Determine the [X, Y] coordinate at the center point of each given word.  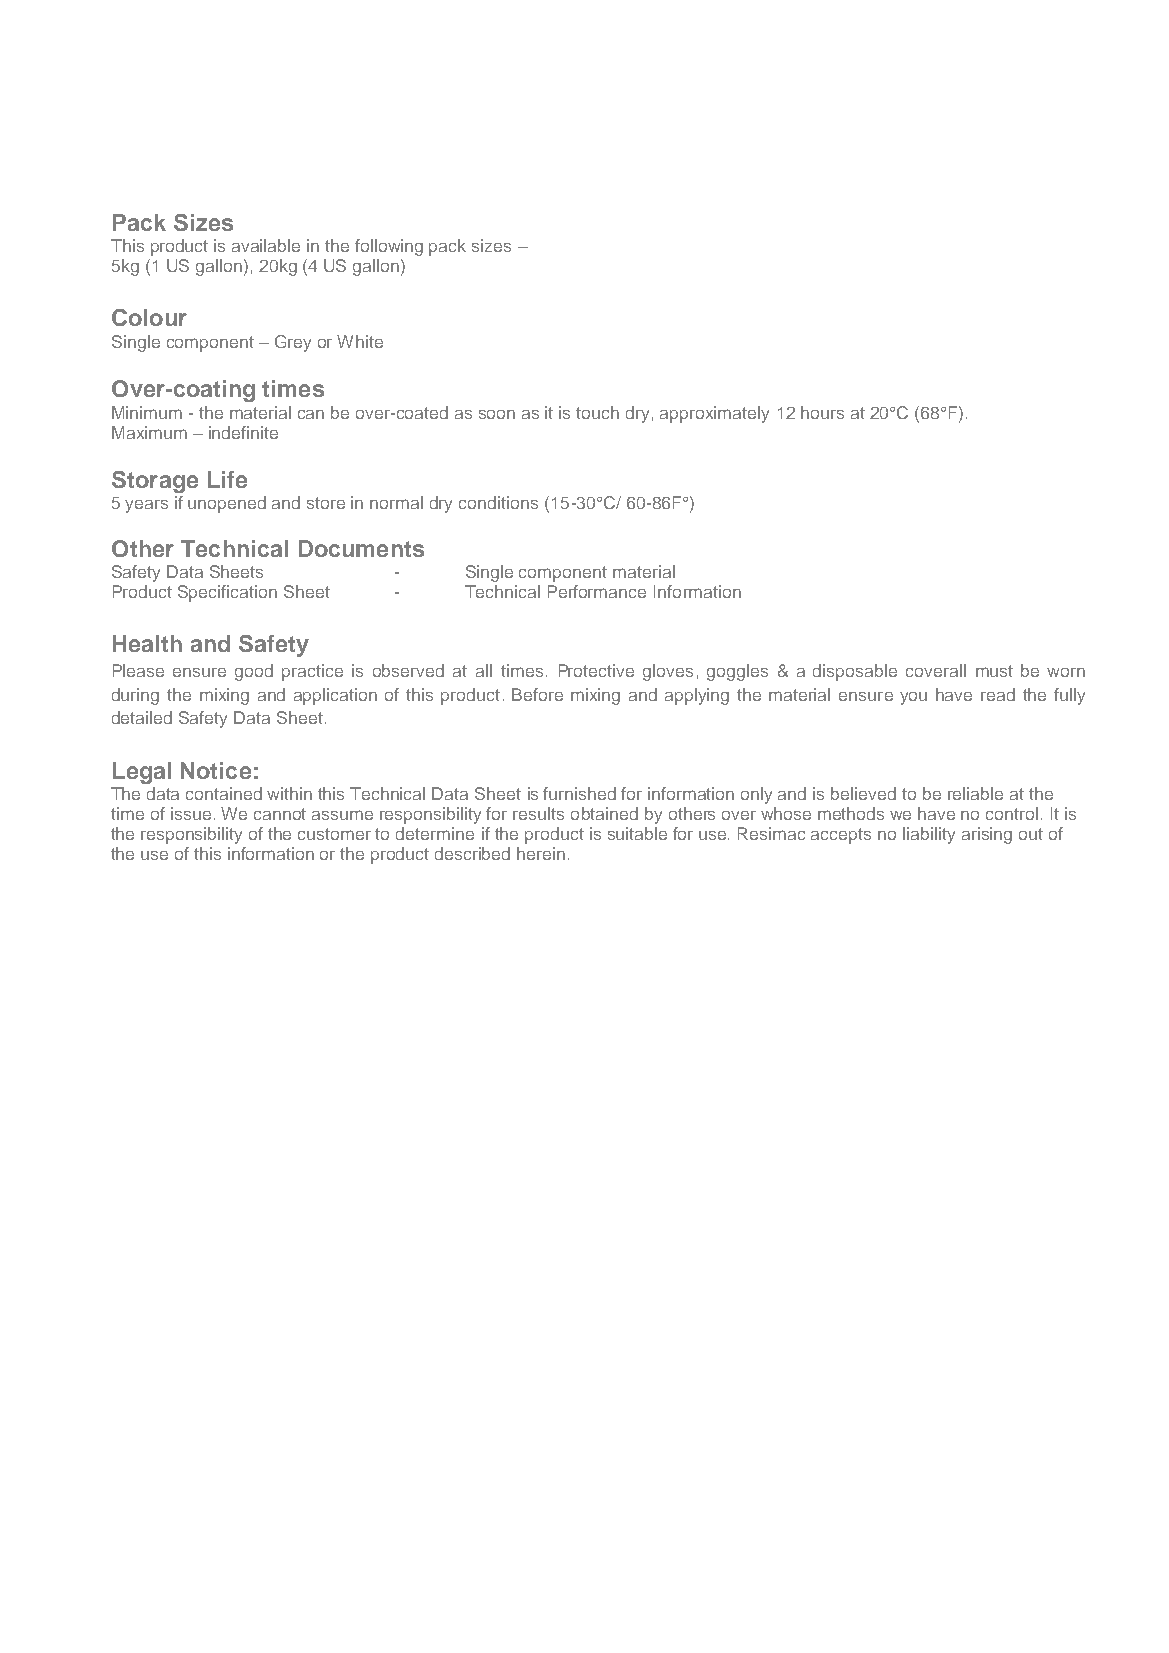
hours [822, 412]
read [998, 694]
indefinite [243, 432]
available [266, 245]
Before [537, 694]
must [994, 671]
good [254, 672]
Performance [597, 591]
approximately [714, 414]
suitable [637, 833]
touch [597, 412]
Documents [361, 548]
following [389, 247]
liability [929, 835]
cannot [280, 814]
